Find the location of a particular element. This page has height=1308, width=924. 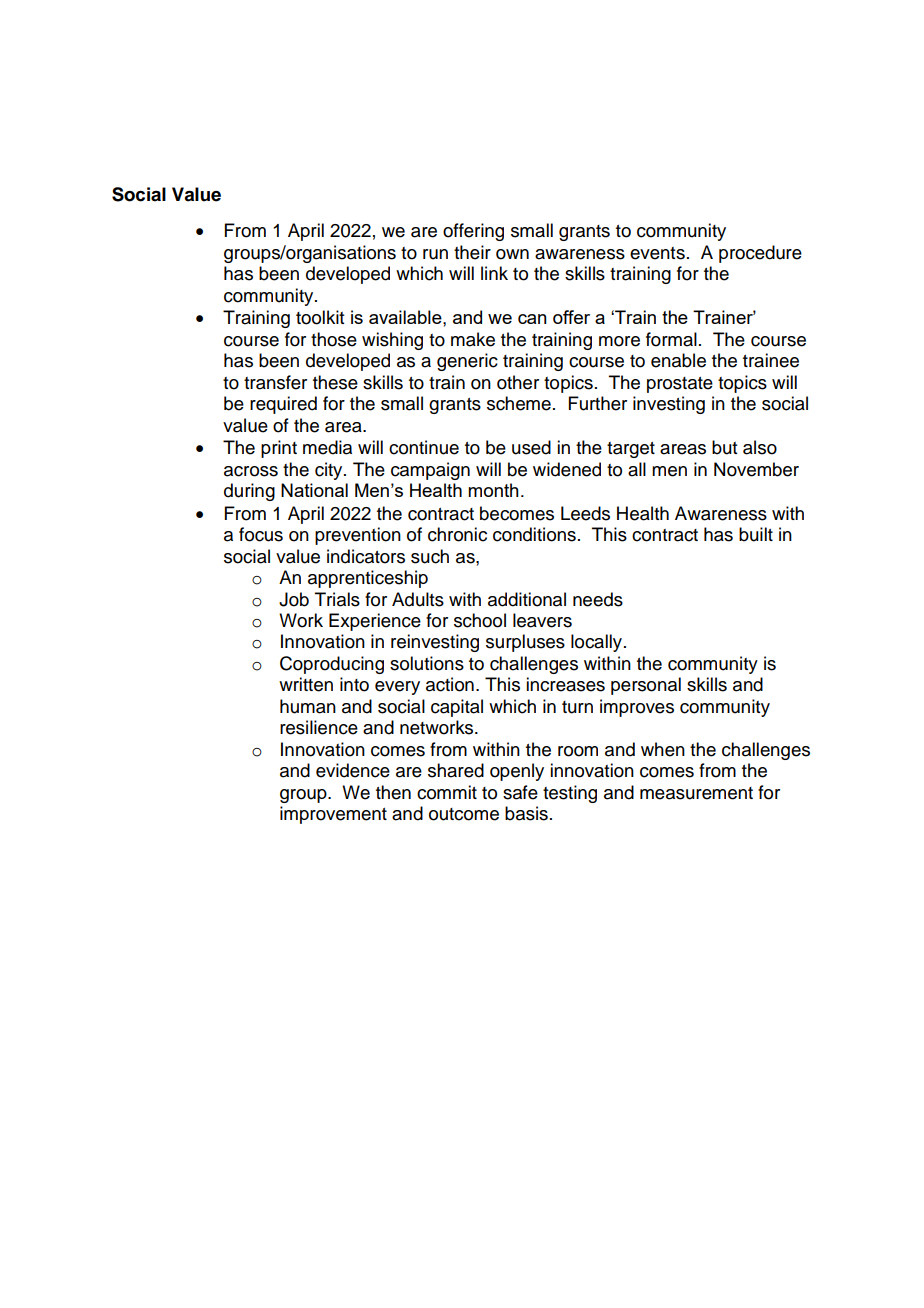

improvement is located at coordinates (333, 815).
